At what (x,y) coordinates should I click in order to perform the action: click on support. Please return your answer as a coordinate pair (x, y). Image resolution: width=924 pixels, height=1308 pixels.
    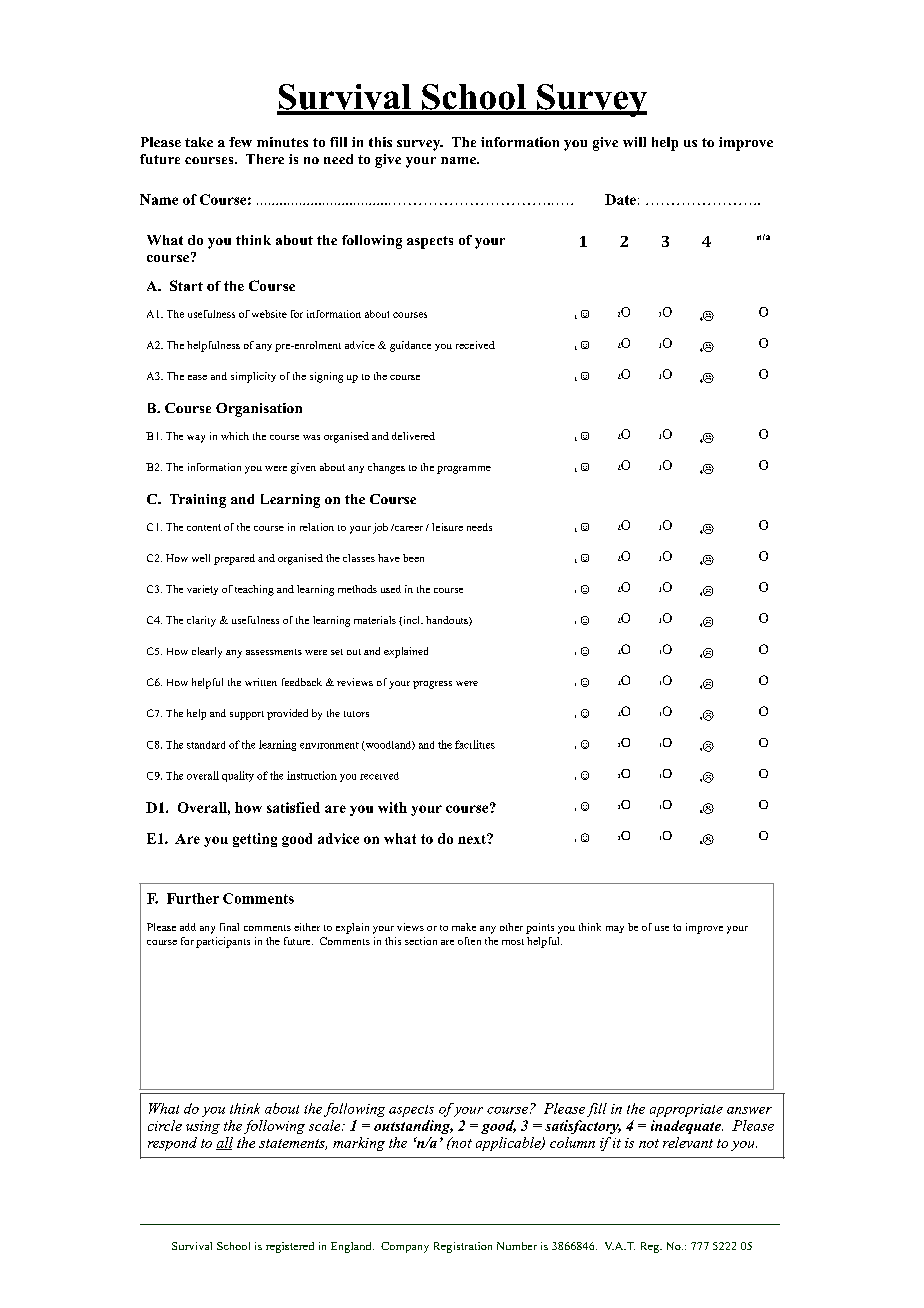
    Looking at the image, I should click on (247, 715).
